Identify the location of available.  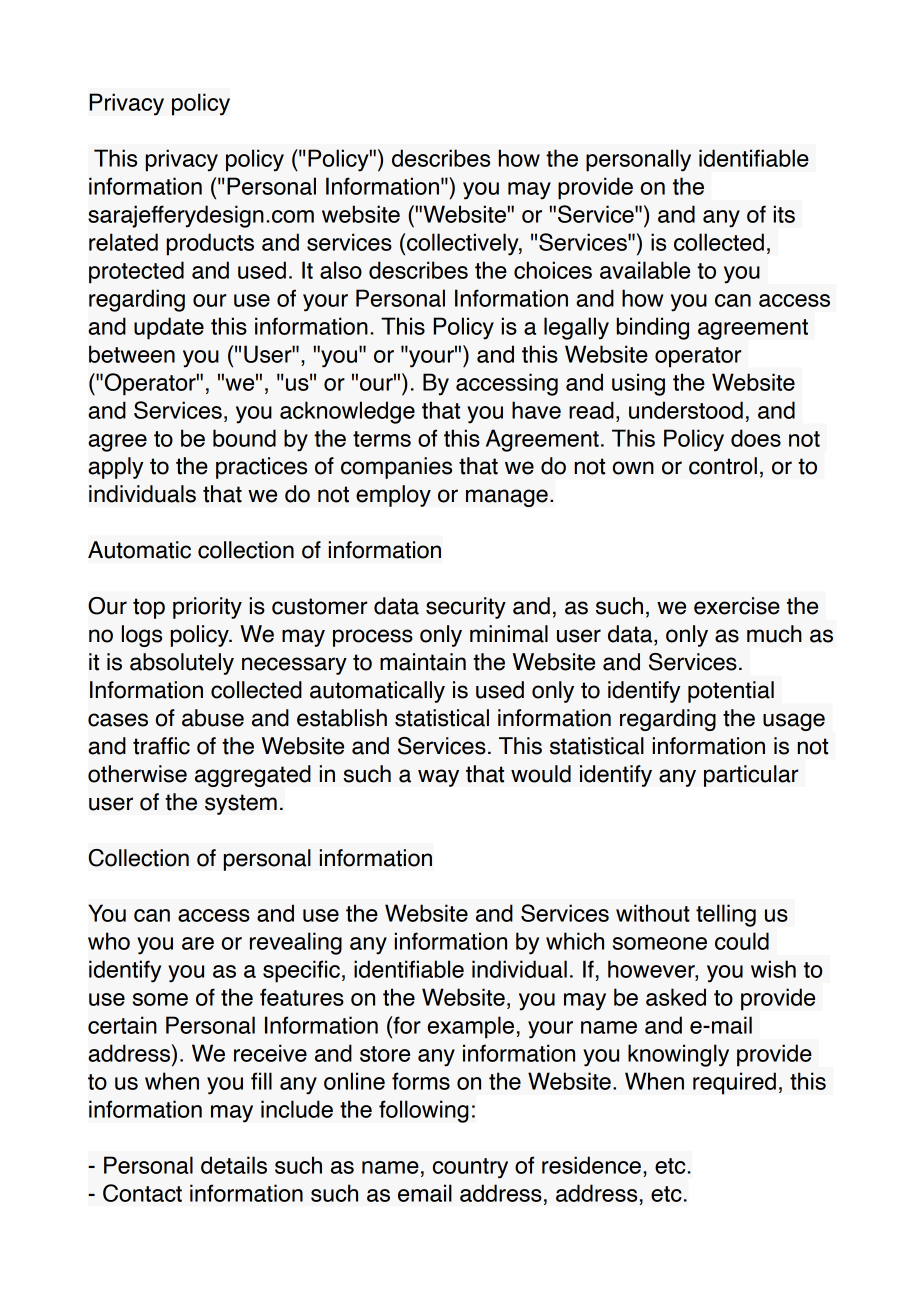
(645, 270).
